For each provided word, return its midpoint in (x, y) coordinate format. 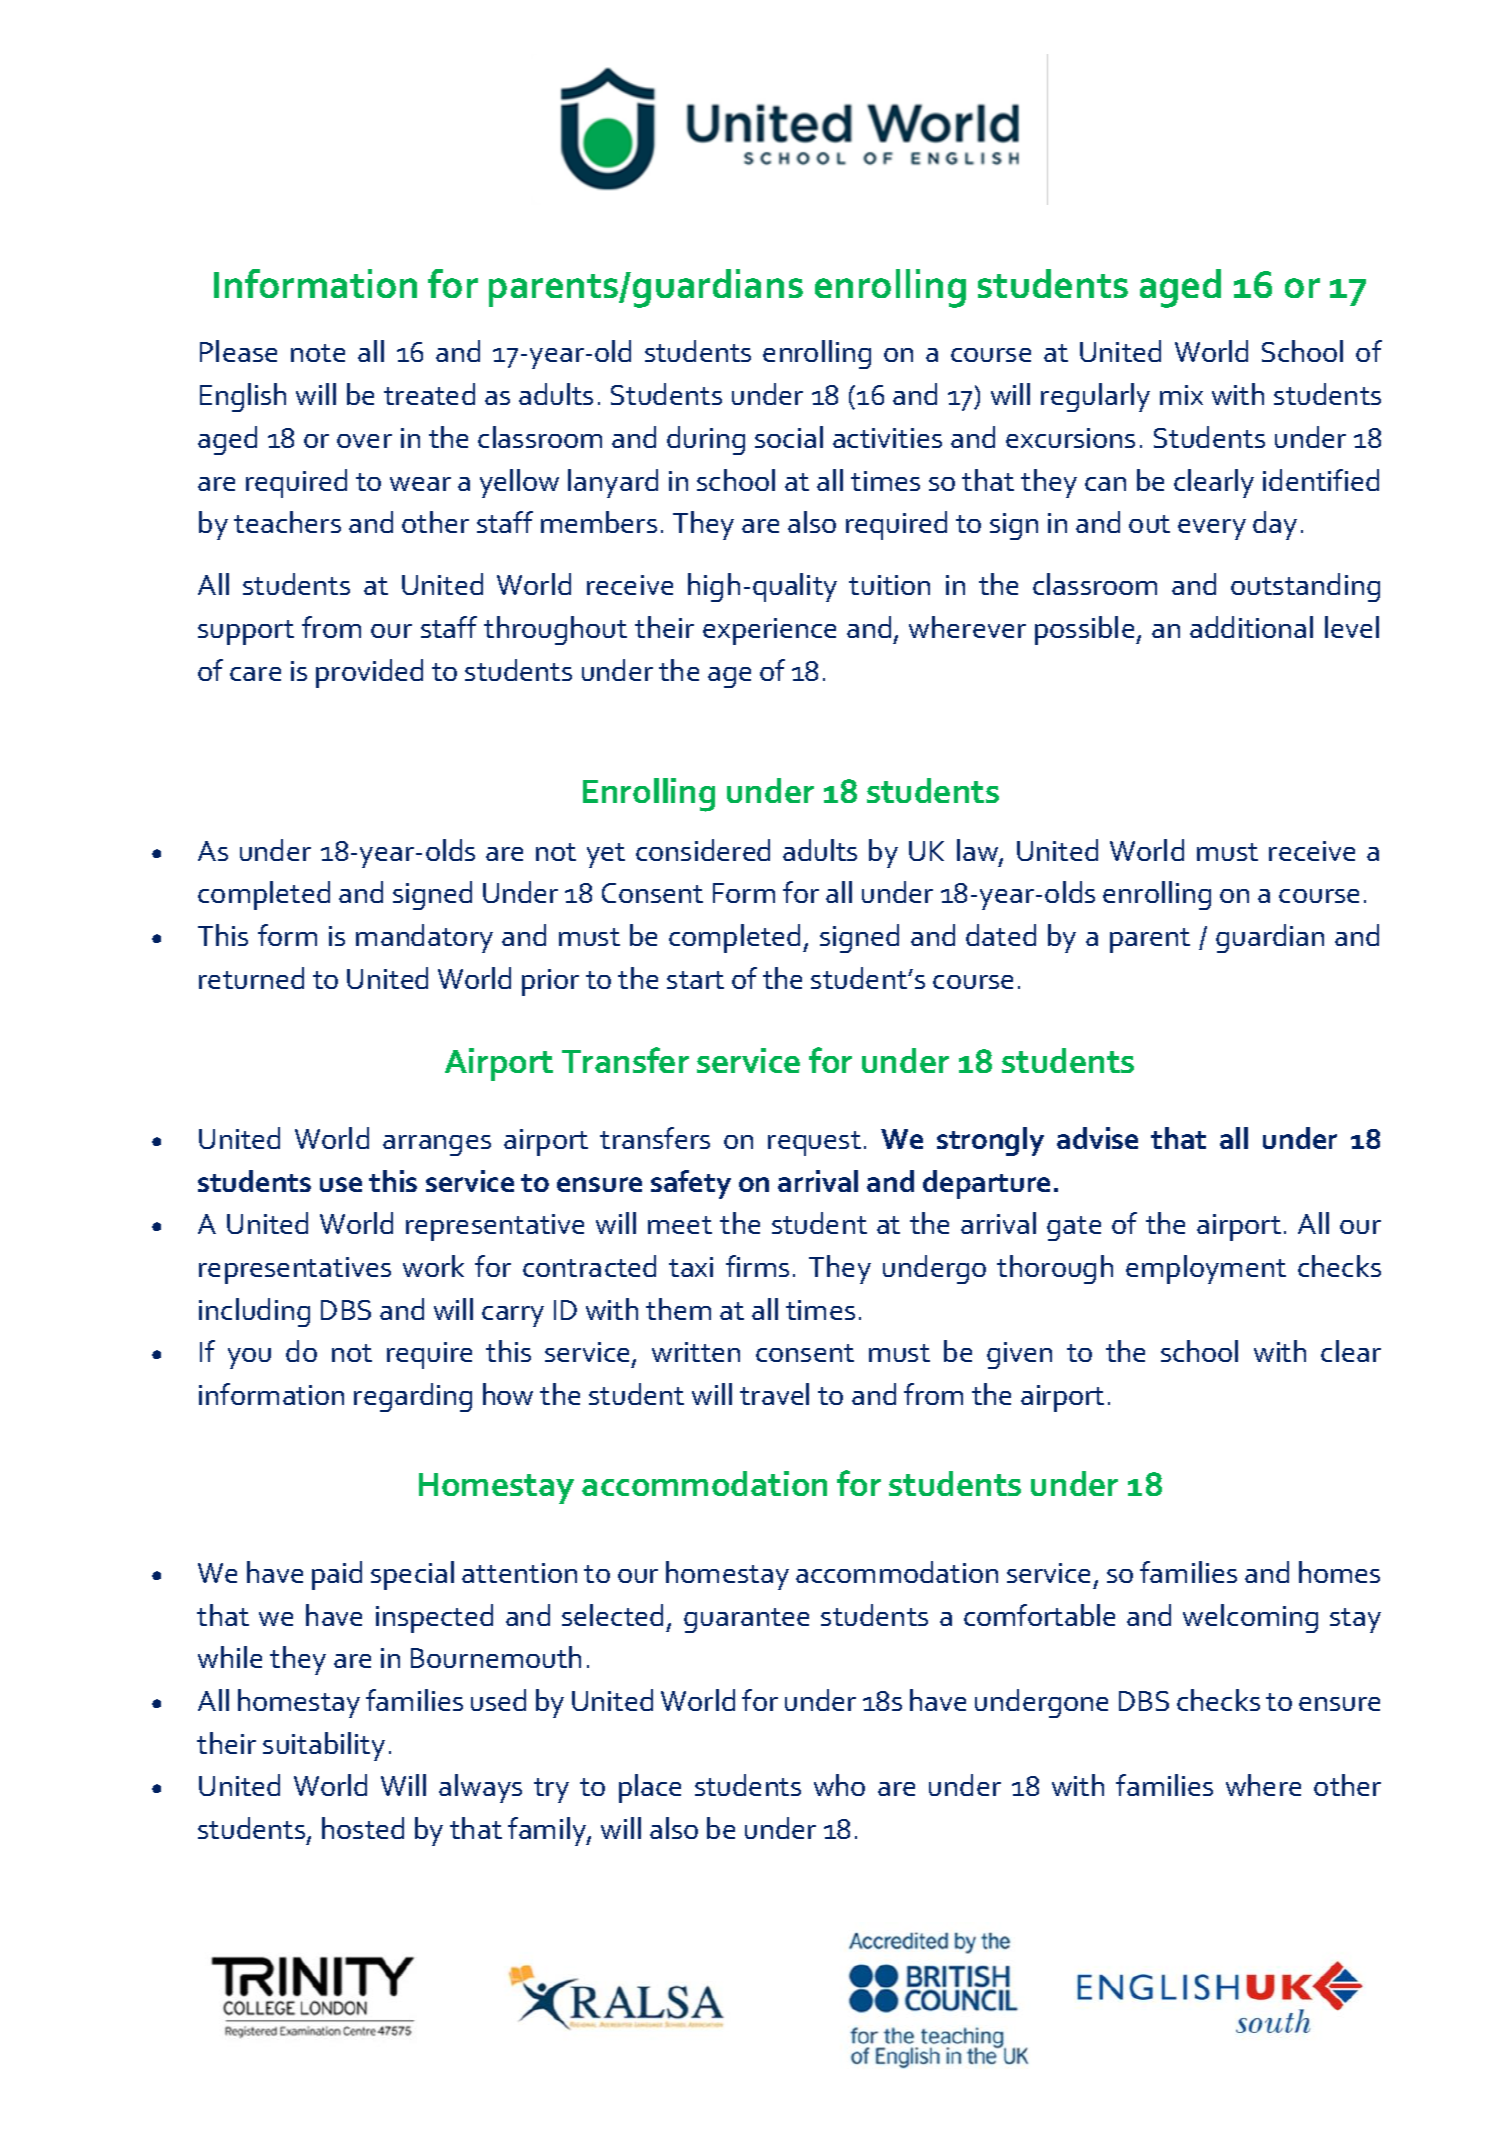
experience (769, 631)
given (1019, 1355)
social (789, 437)
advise (1097, 1138)
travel (774, 1394)
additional (1251, 627)
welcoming (1250, 1618)
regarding (413, 1397)
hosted (363, 1828)
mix (1181, 395)
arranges (437, 1145)
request (814, 1143)
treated (429, 394)
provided (369, 673)
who (839, 1785)
